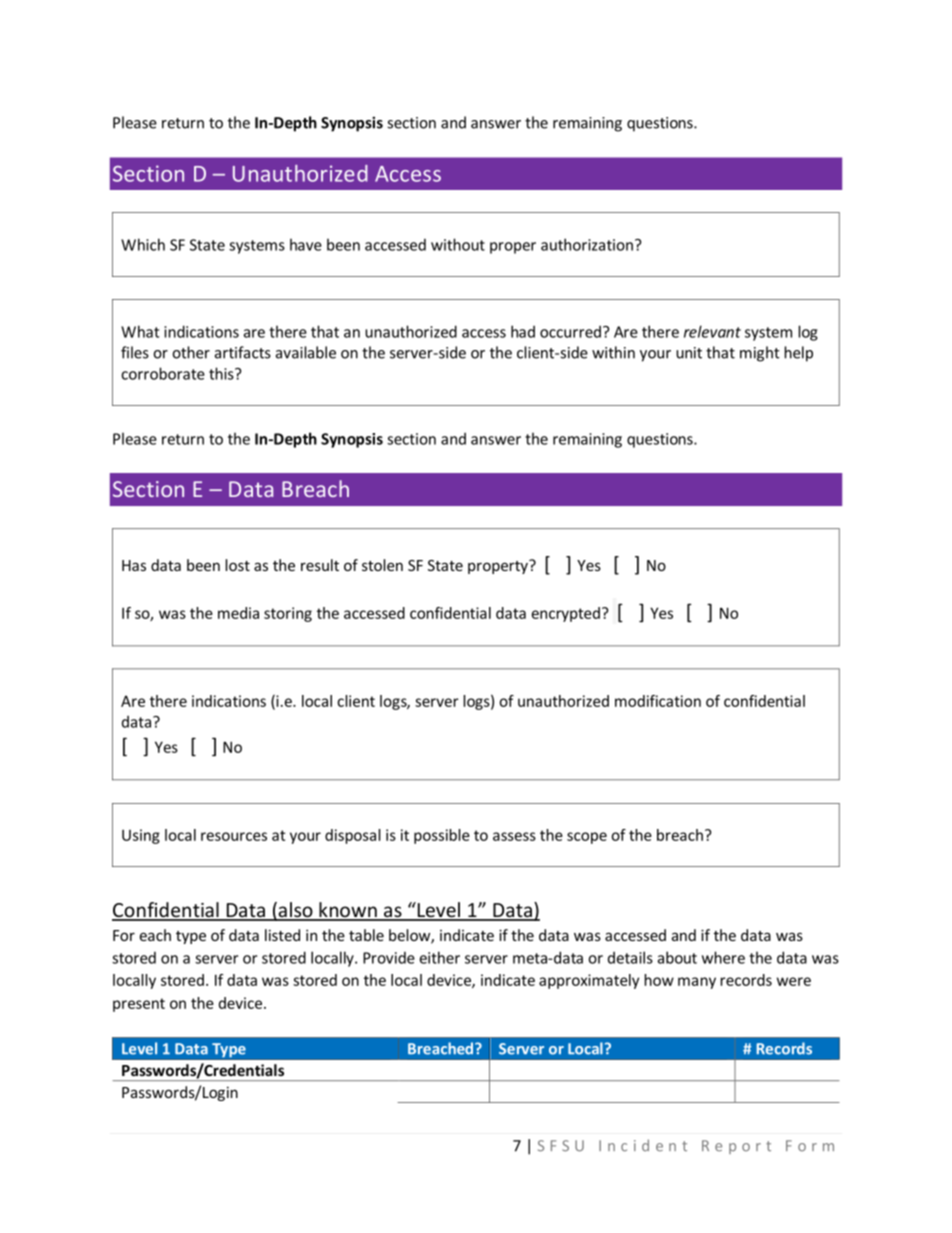  I want to click on without, so click(458, 244).
